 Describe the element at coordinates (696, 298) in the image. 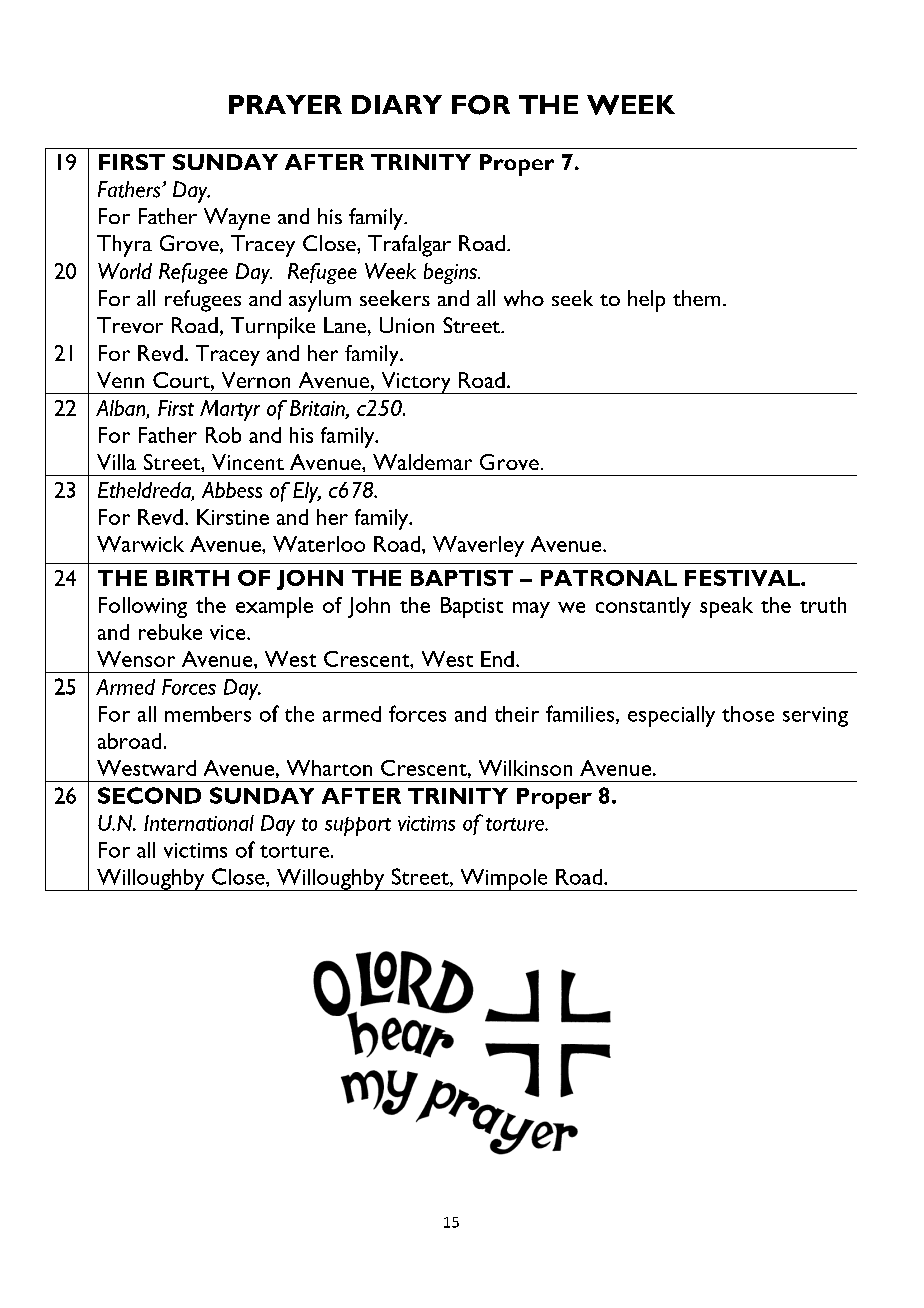

I see `them` at that location.
